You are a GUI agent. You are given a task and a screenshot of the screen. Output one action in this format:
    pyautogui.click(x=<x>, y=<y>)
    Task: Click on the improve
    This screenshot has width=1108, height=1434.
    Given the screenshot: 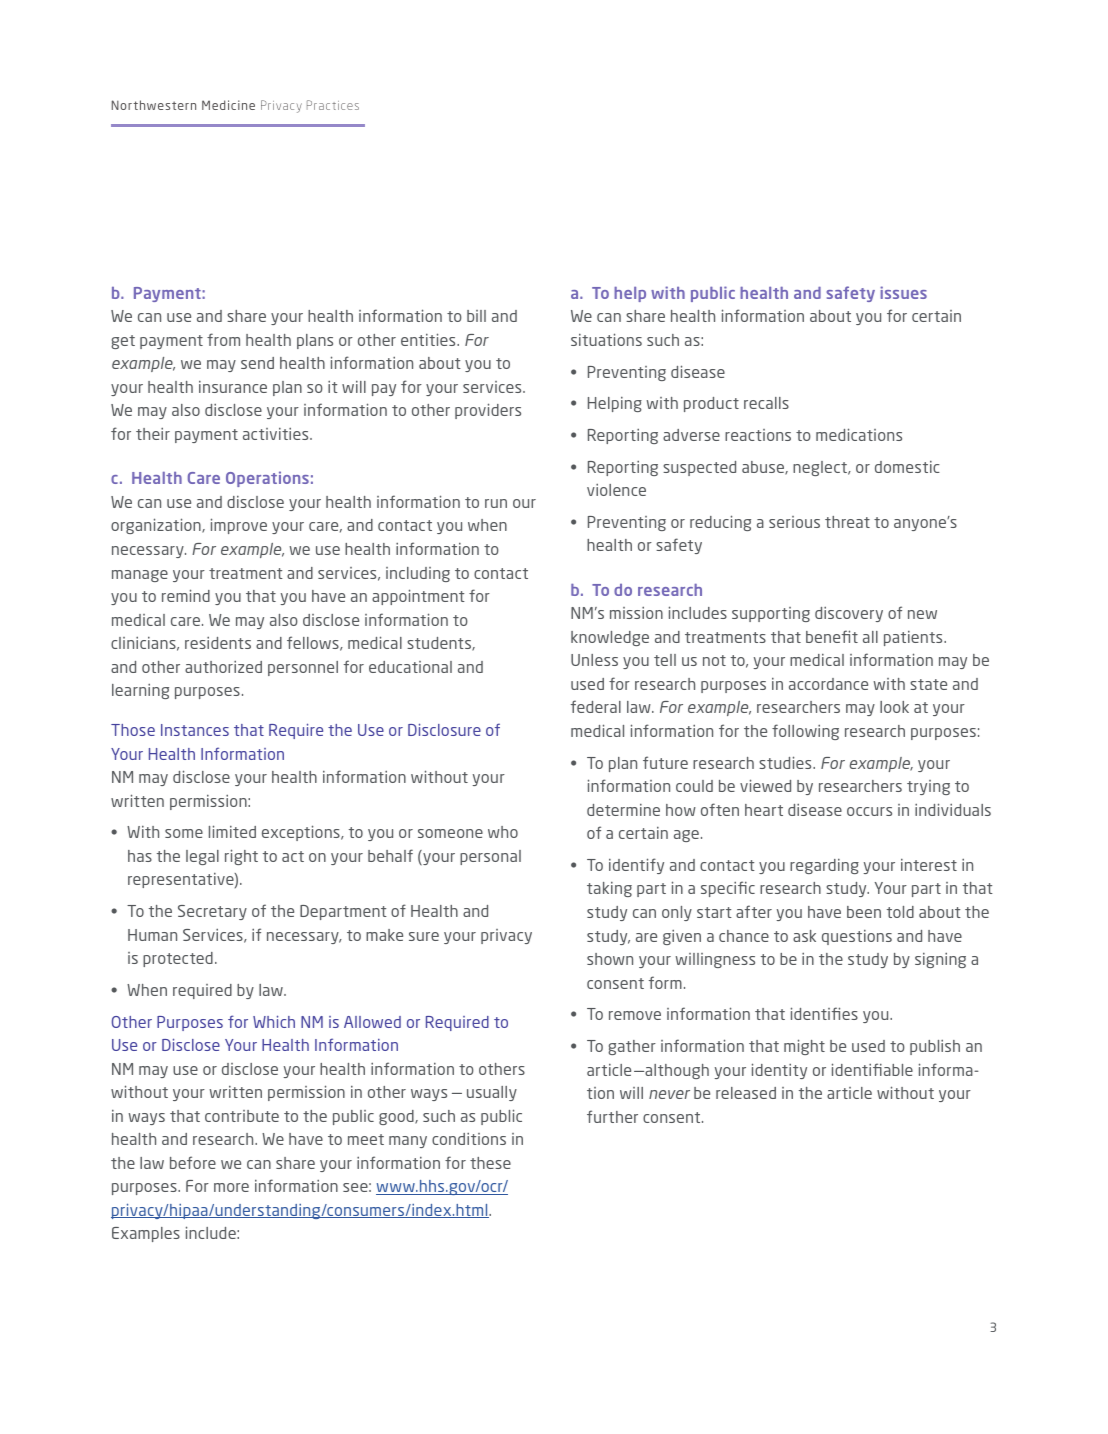 What is the action you would take?
    pyautogui.click(x=239, y=526)
